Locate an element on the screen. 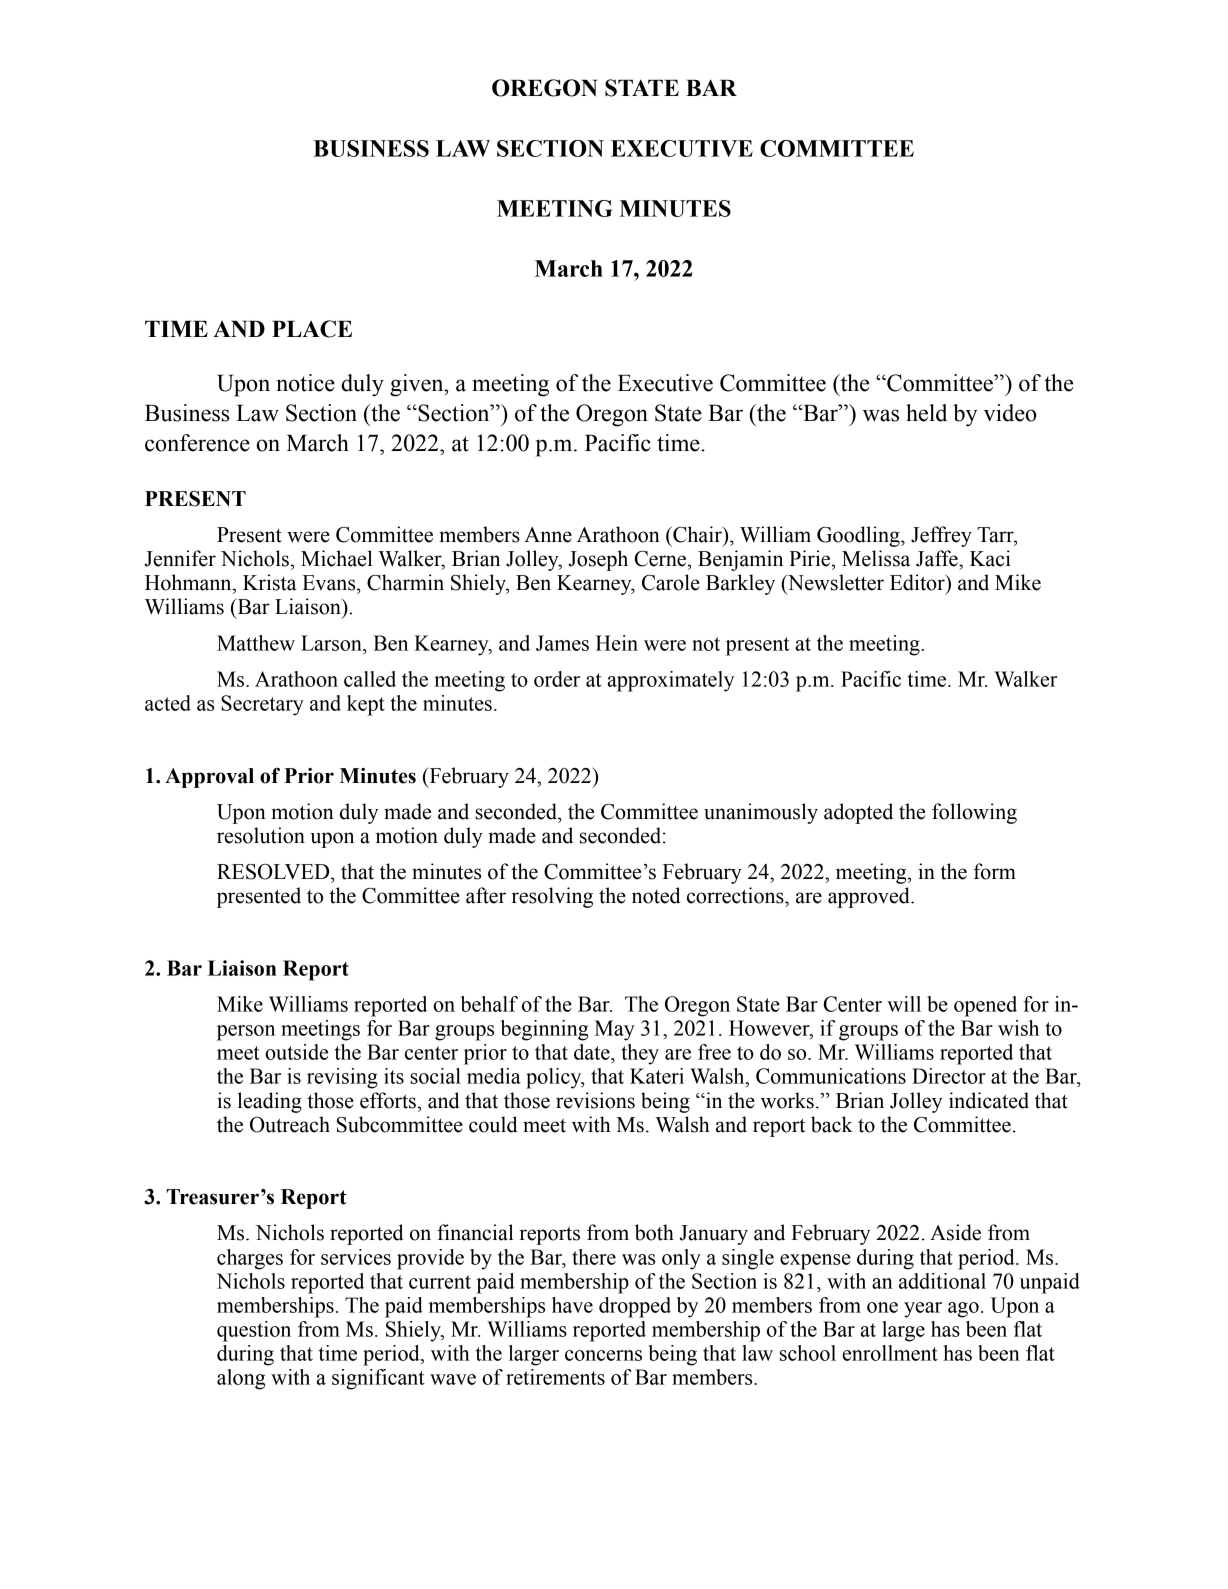 This screenshot has height=1589, width=1228. May is located at coordinates (615, 1030).
